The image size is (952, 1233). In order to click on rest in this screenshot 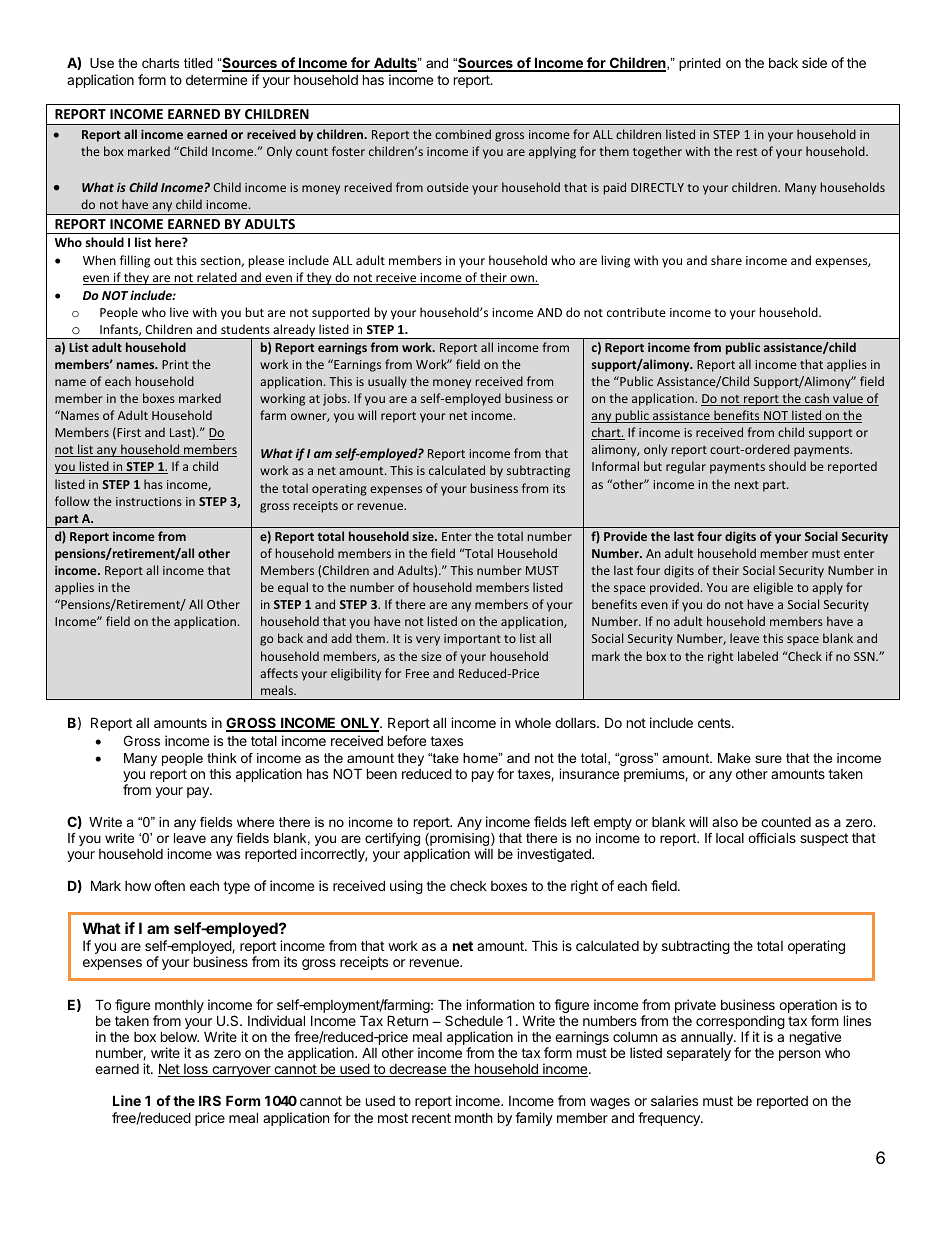, I will do `click(747, 152)`.
